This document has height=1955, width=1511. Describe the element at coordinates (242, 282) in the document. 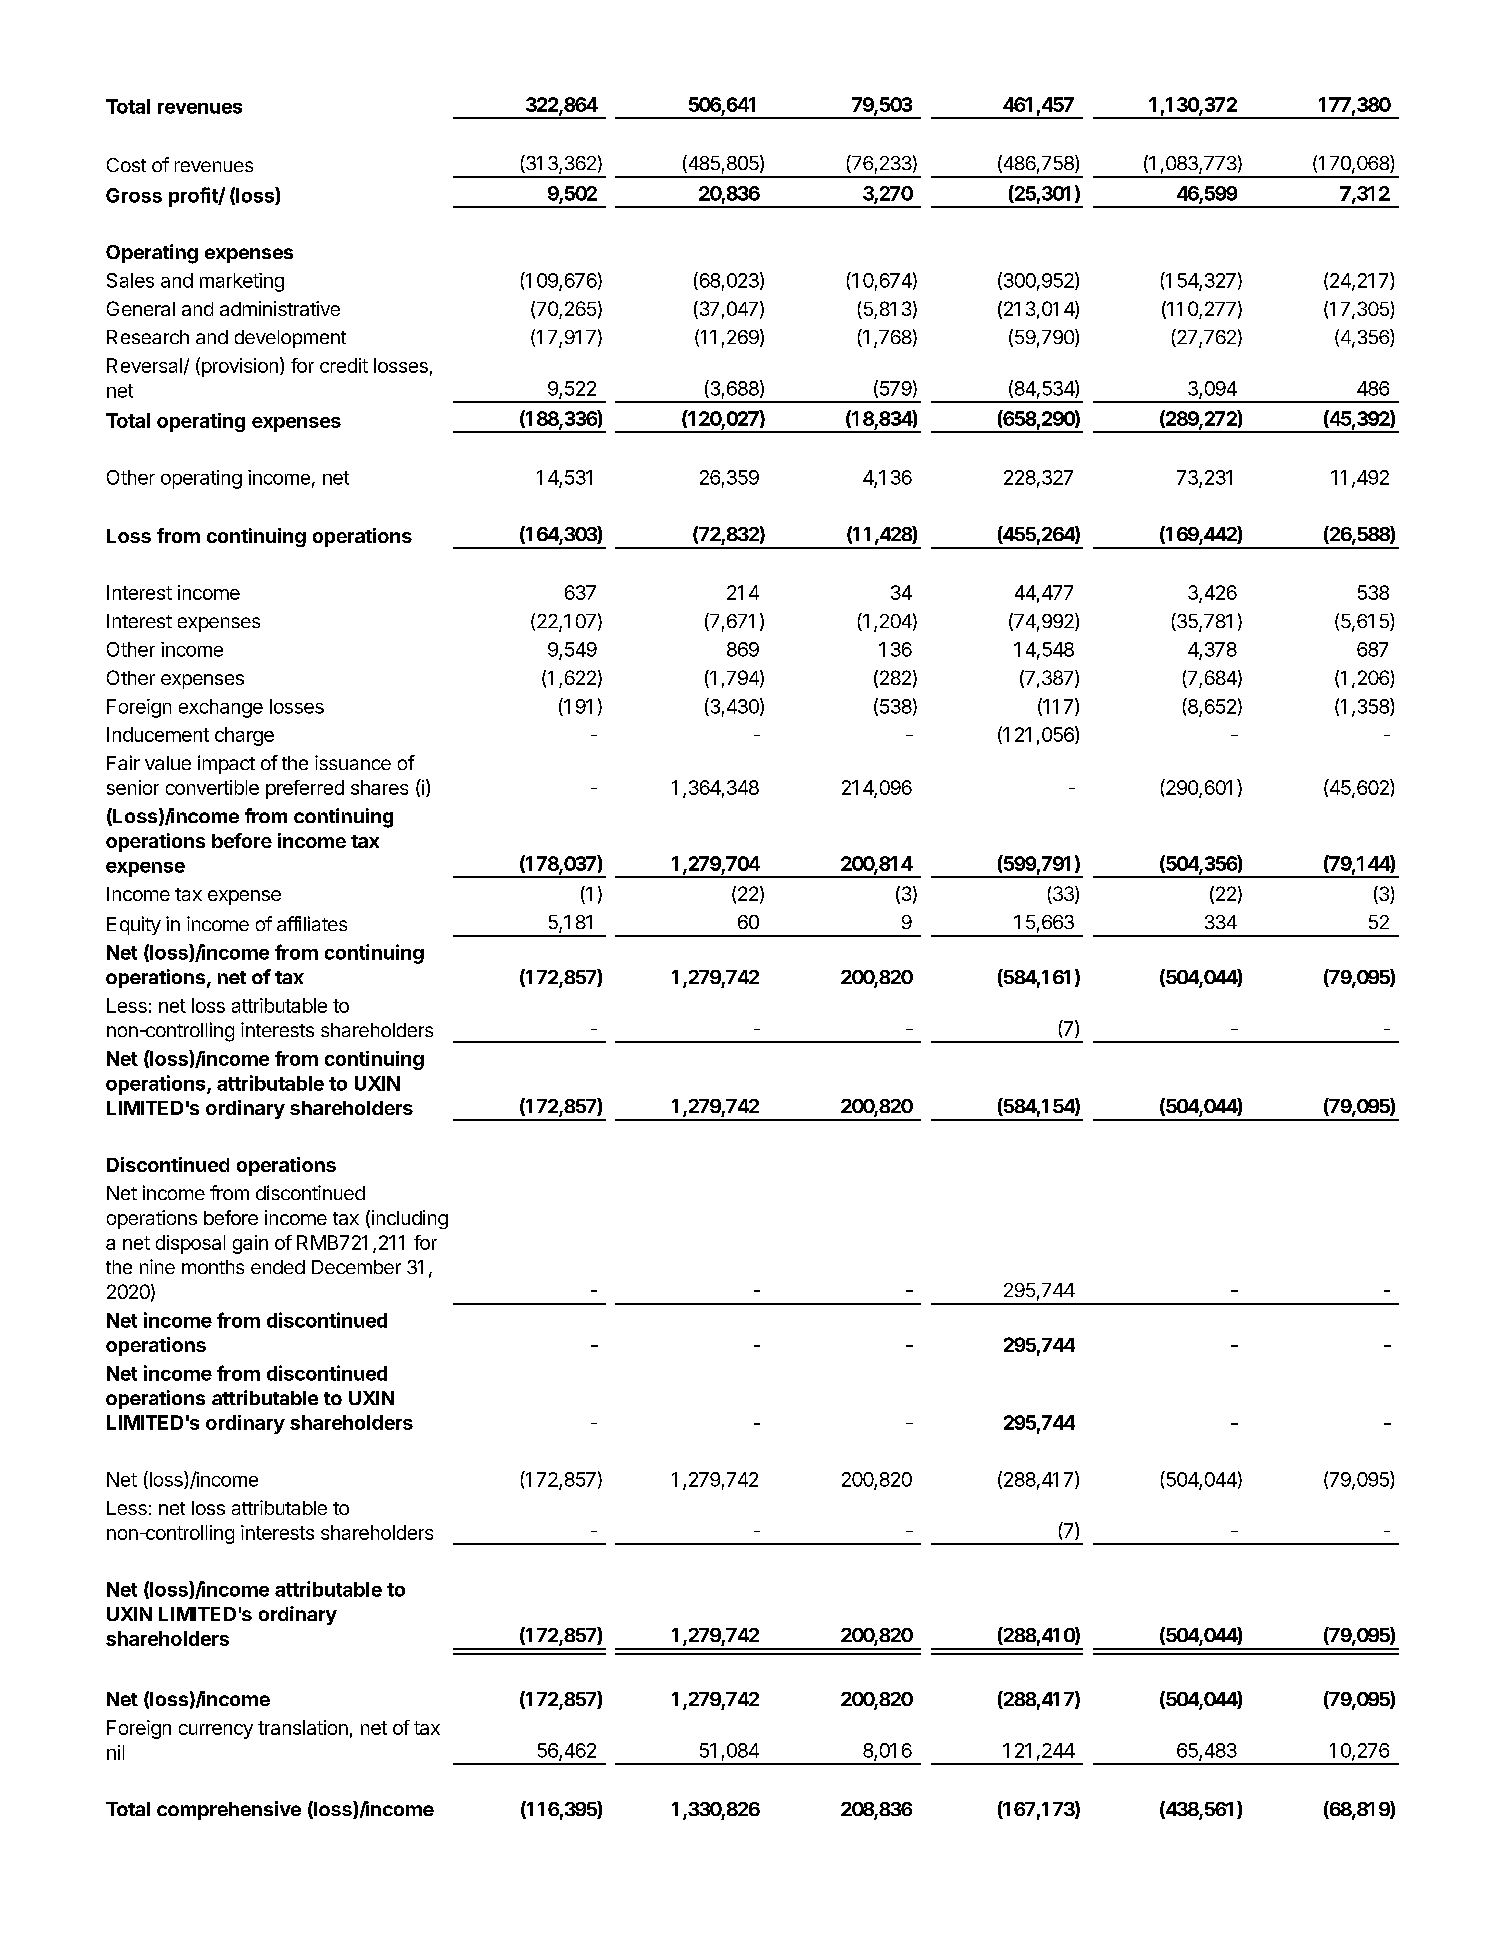

I see `marketing` at that location.
